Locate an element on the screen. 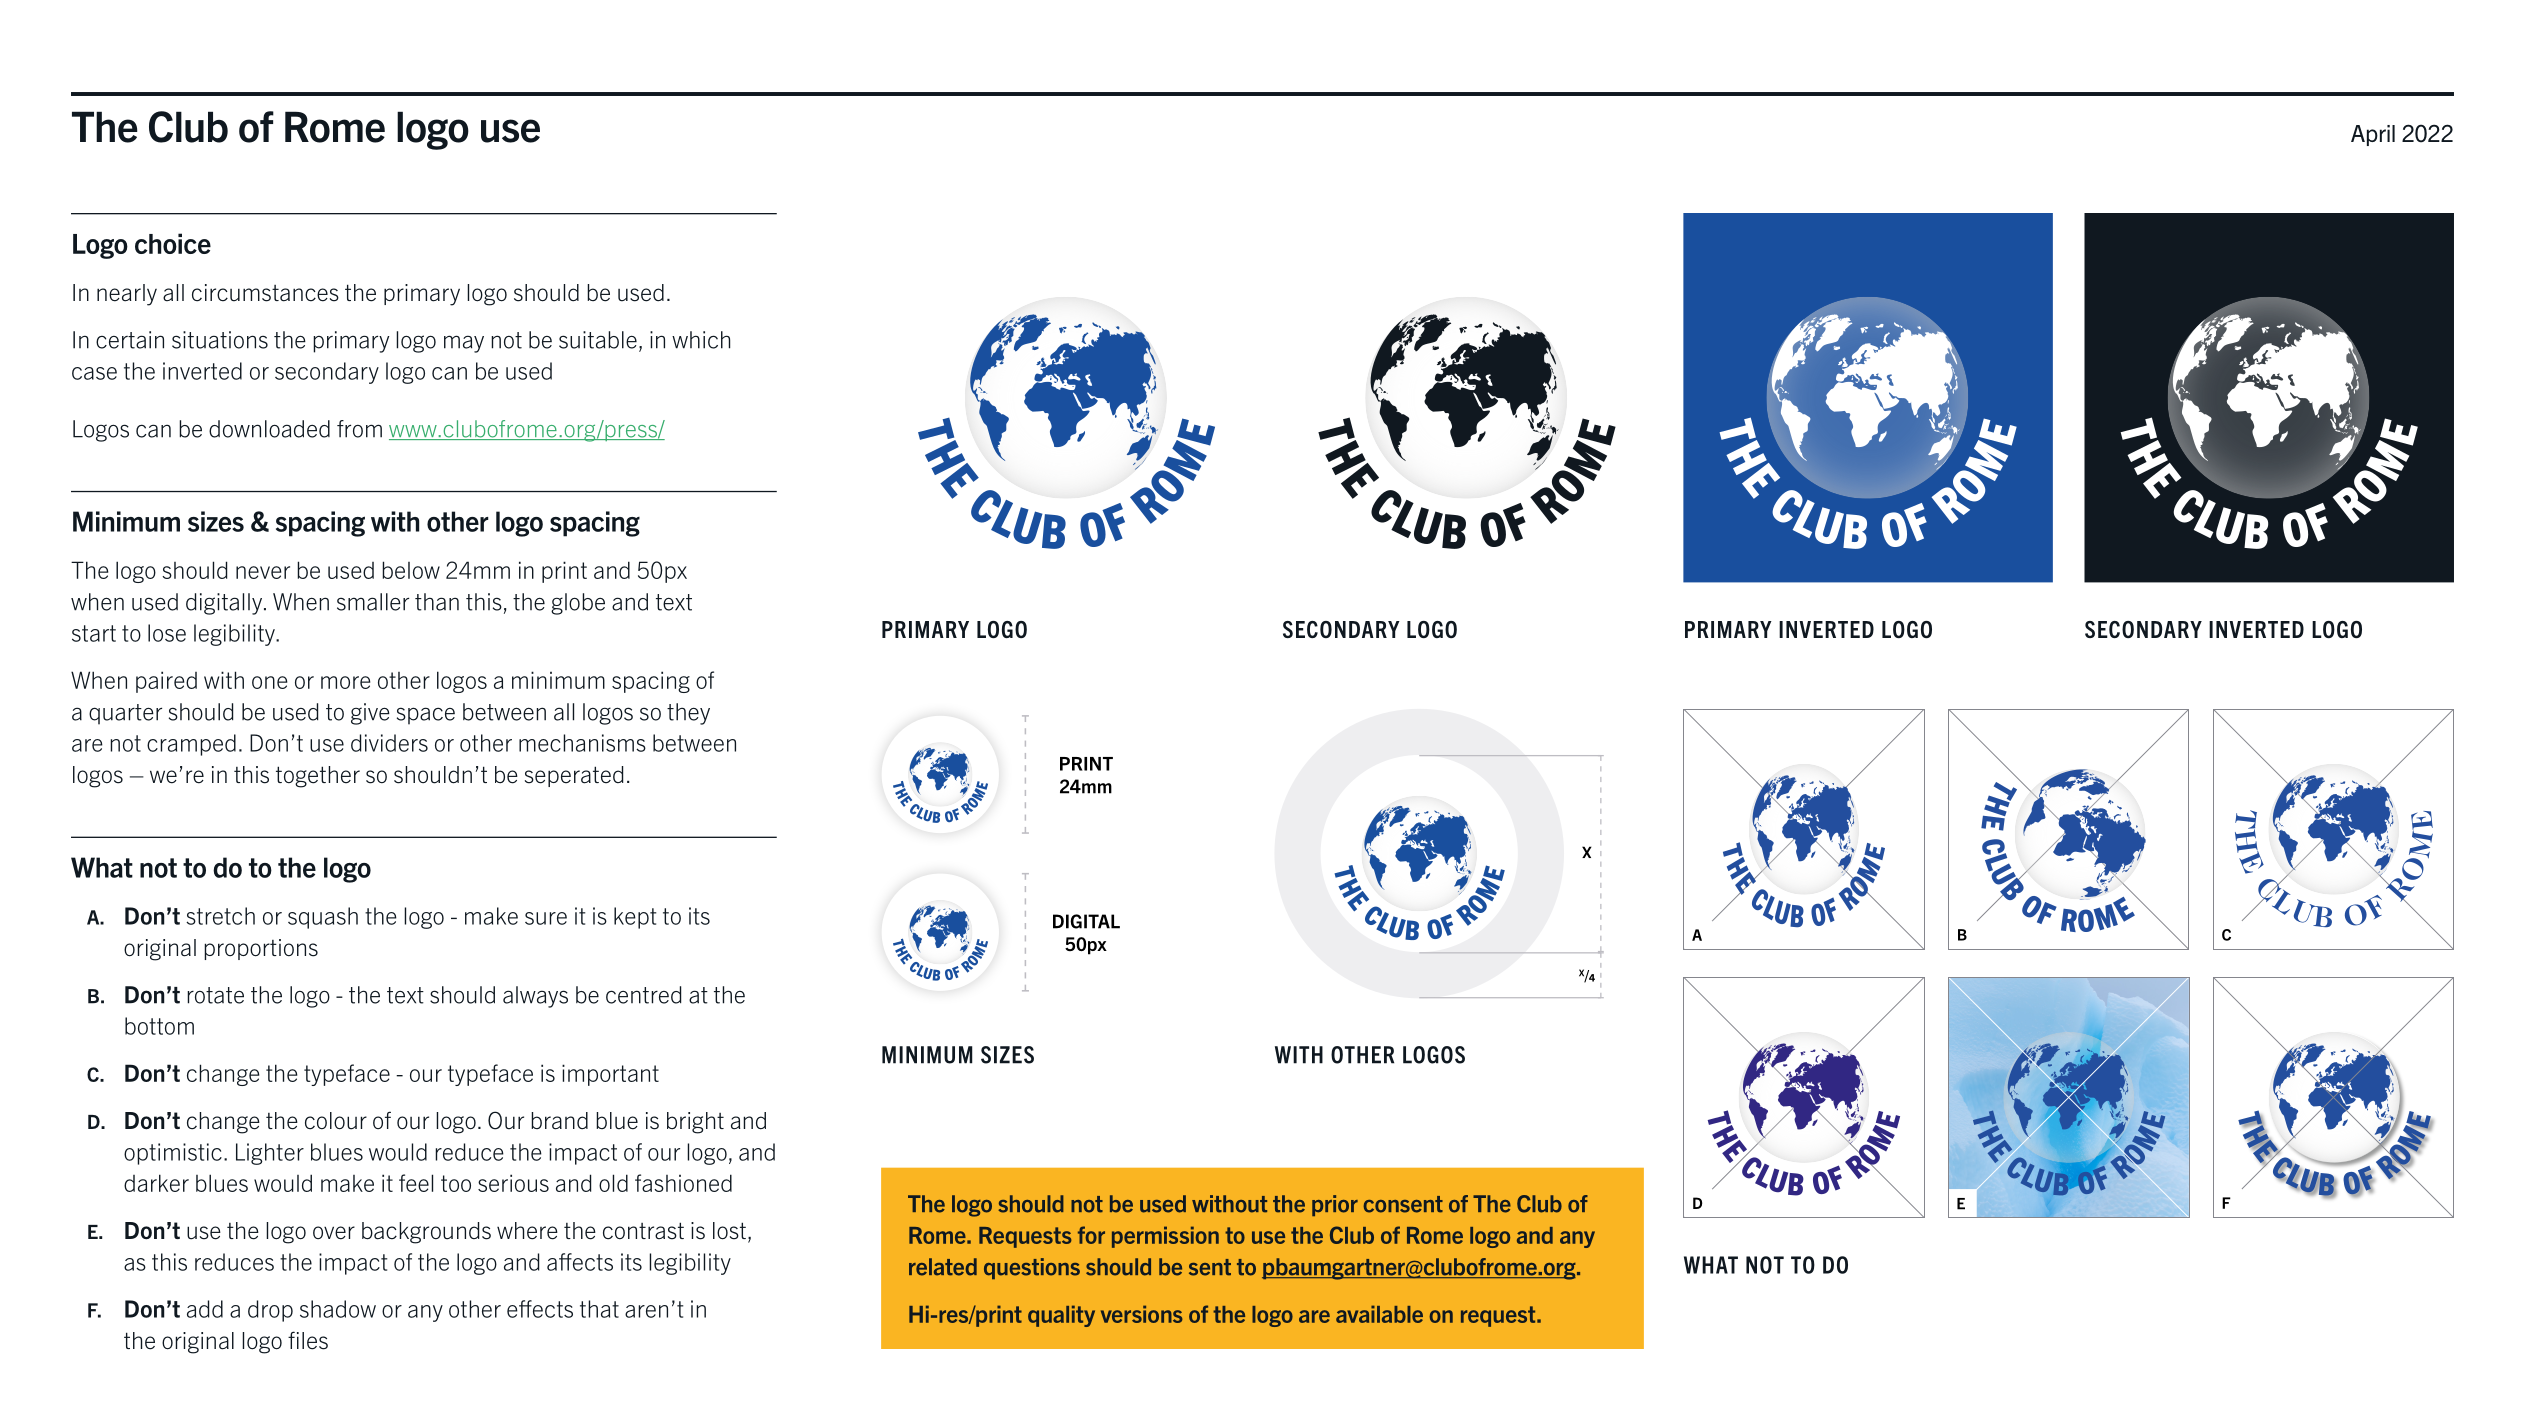 This screenshot has height=1420, width=2525. they is located at coordinates (688, 714).
